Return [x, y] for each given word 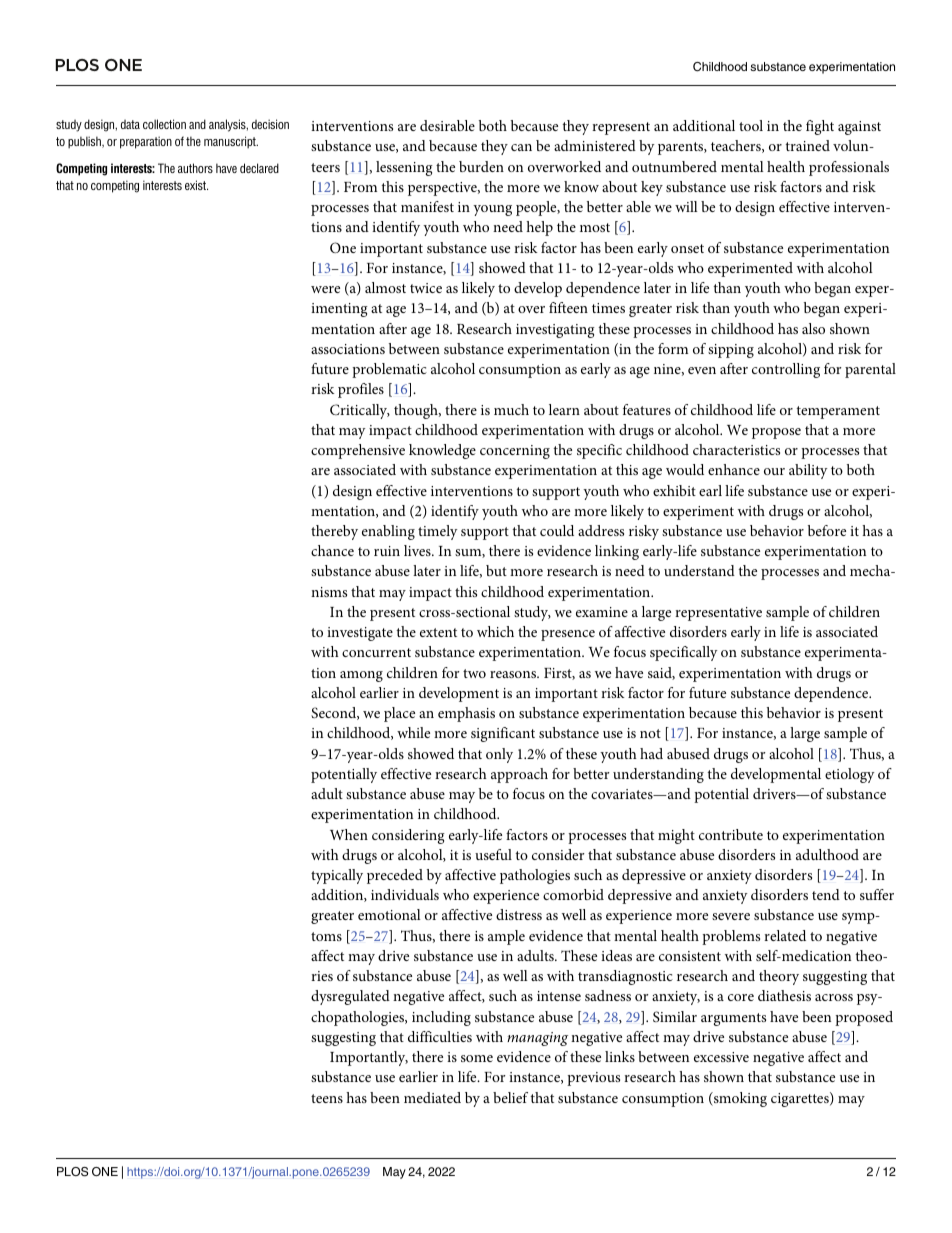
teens [327, 1098]
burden [481, 166]
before [827, 530]
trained [807, 145]
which [495, 631]
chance [332, 550]
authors [195, 168]
